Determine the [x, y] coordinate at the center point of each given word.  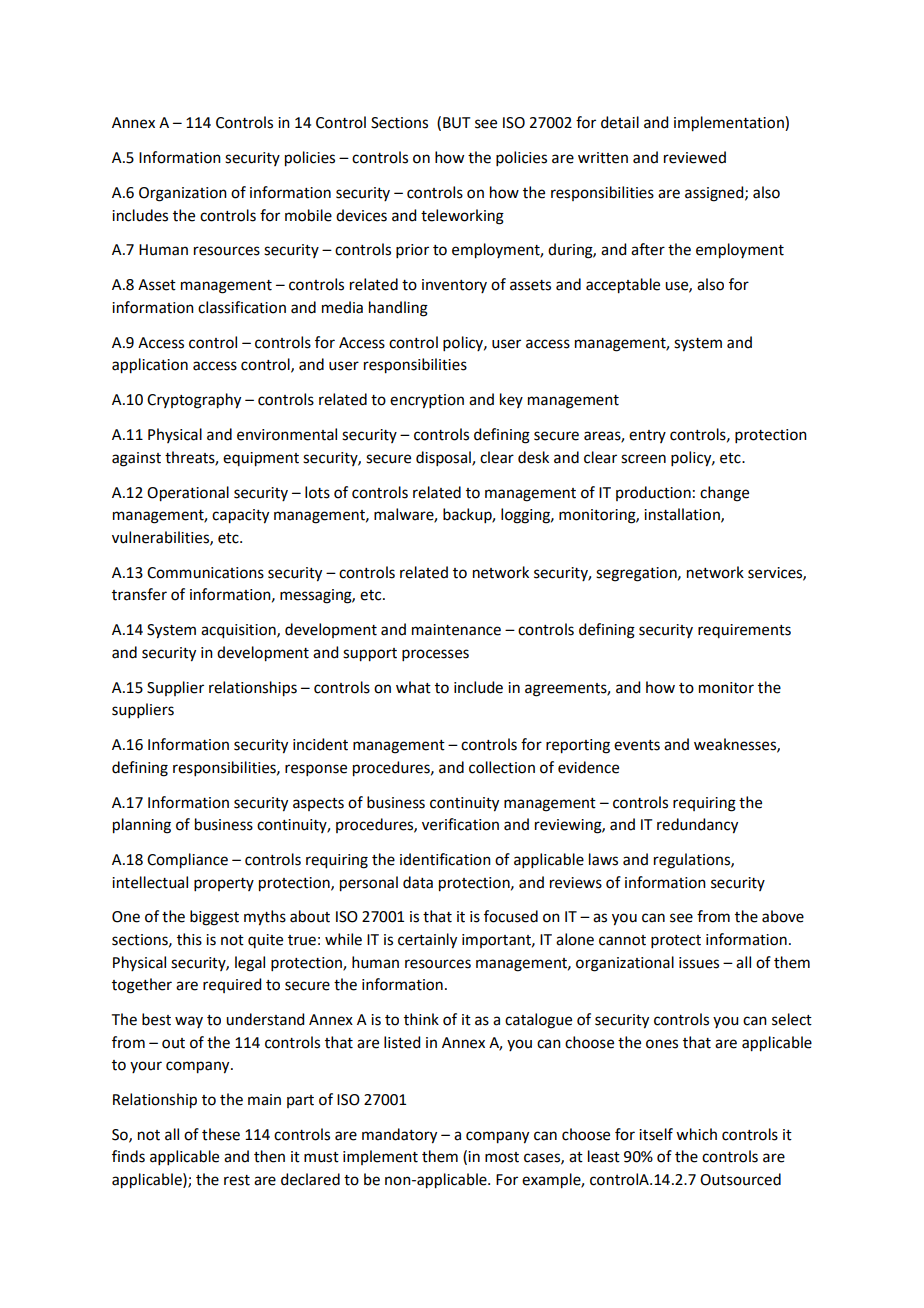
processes [435, 655]
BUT [457, 123]
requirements [744, 631]
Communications [205, 573]
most [502, 1157]
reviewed [695, 157]
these [221, 1134]
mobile [308, 215]
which [696, 1134]
